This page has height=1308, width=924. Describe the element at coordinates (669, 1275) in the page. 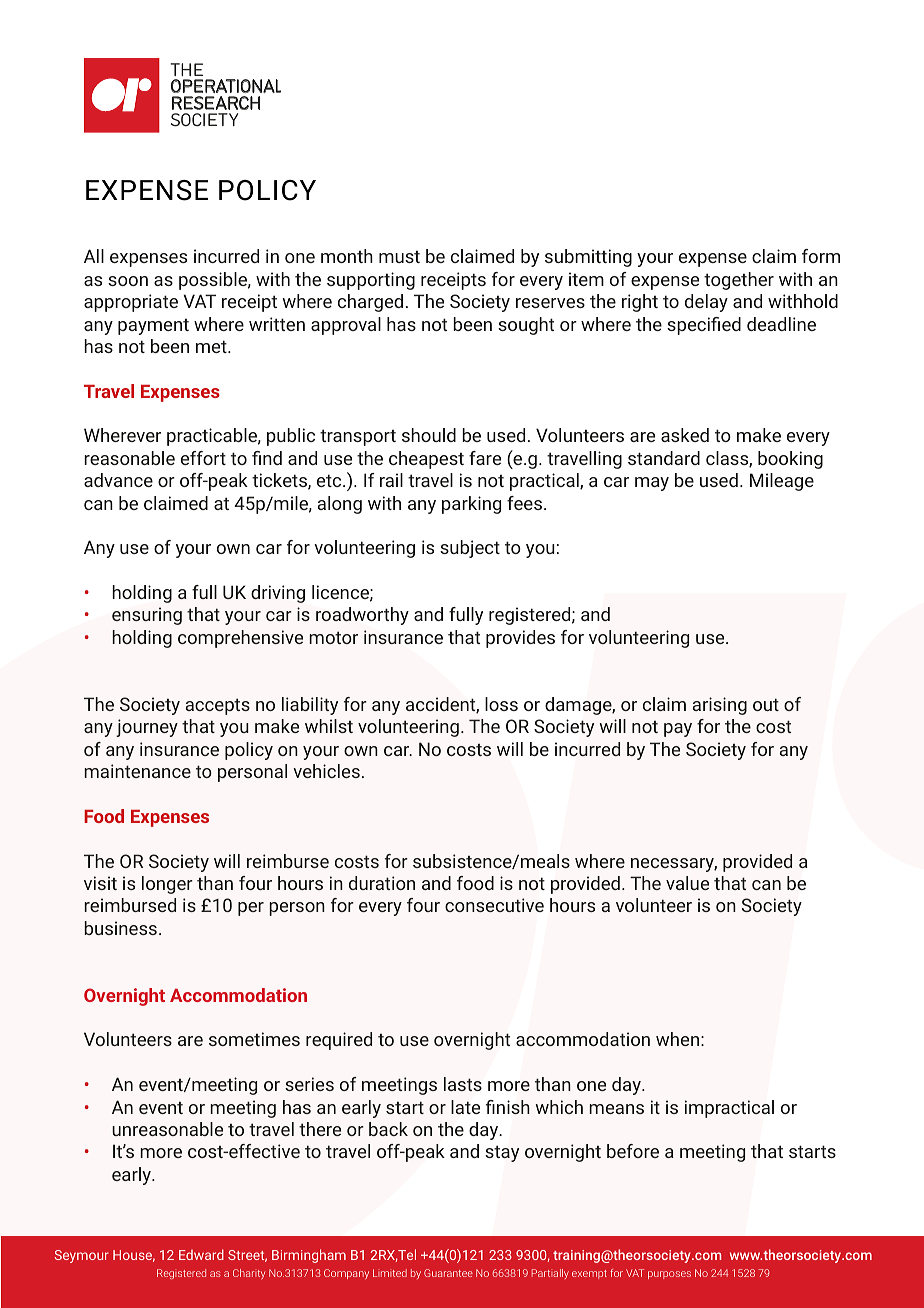

I see `purposes` at that location.
